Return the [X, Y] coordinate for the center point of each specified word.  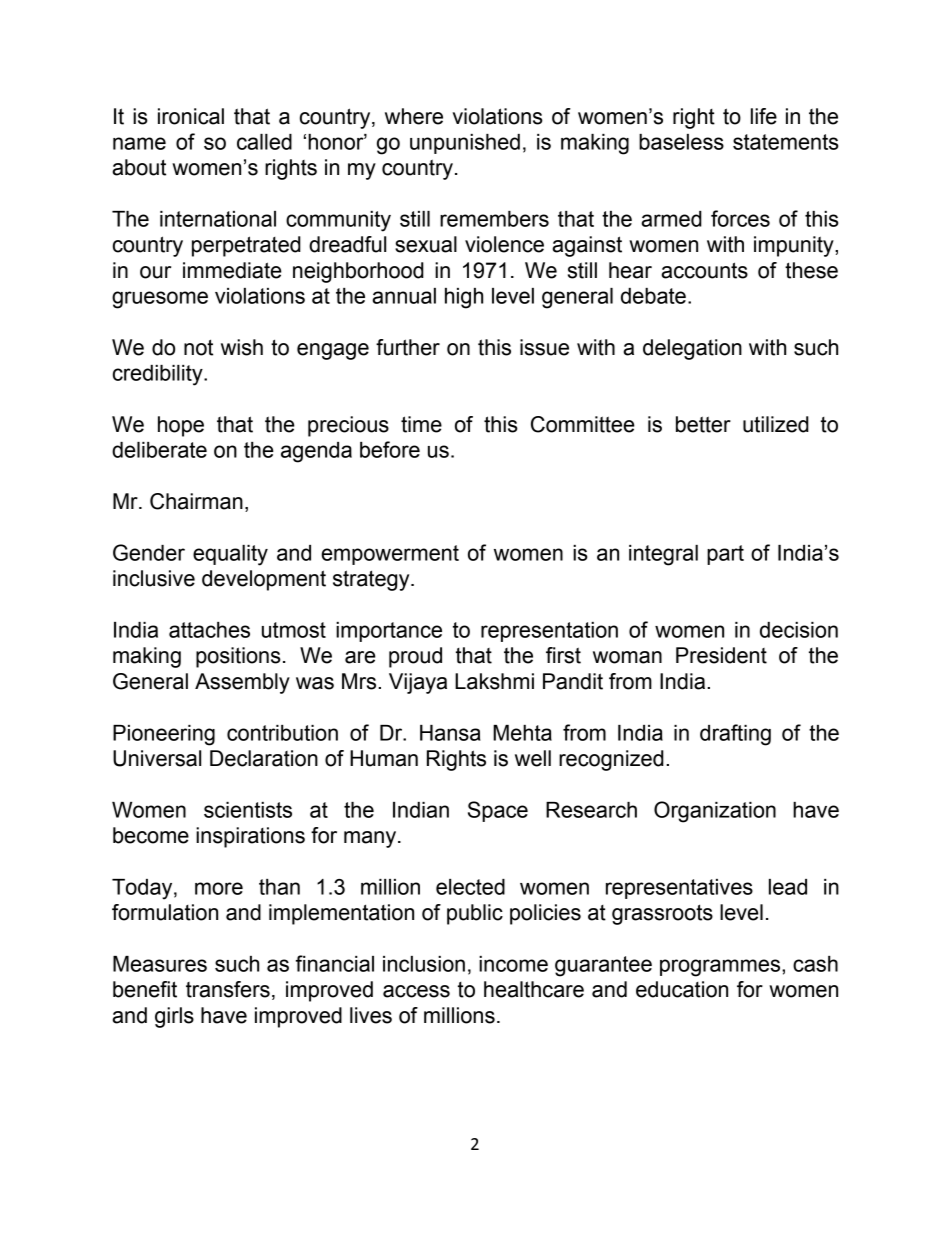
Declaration [264, 758]
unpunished [465, 144]
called [264, 142]
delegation [692, 349]
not [198, 347]
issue [544, 347]
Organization [715, 812]
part [725, 555]
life [764, 116]
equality [230, 555]
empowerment [390, 555]
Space [498, 811]
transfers [228, 989]
